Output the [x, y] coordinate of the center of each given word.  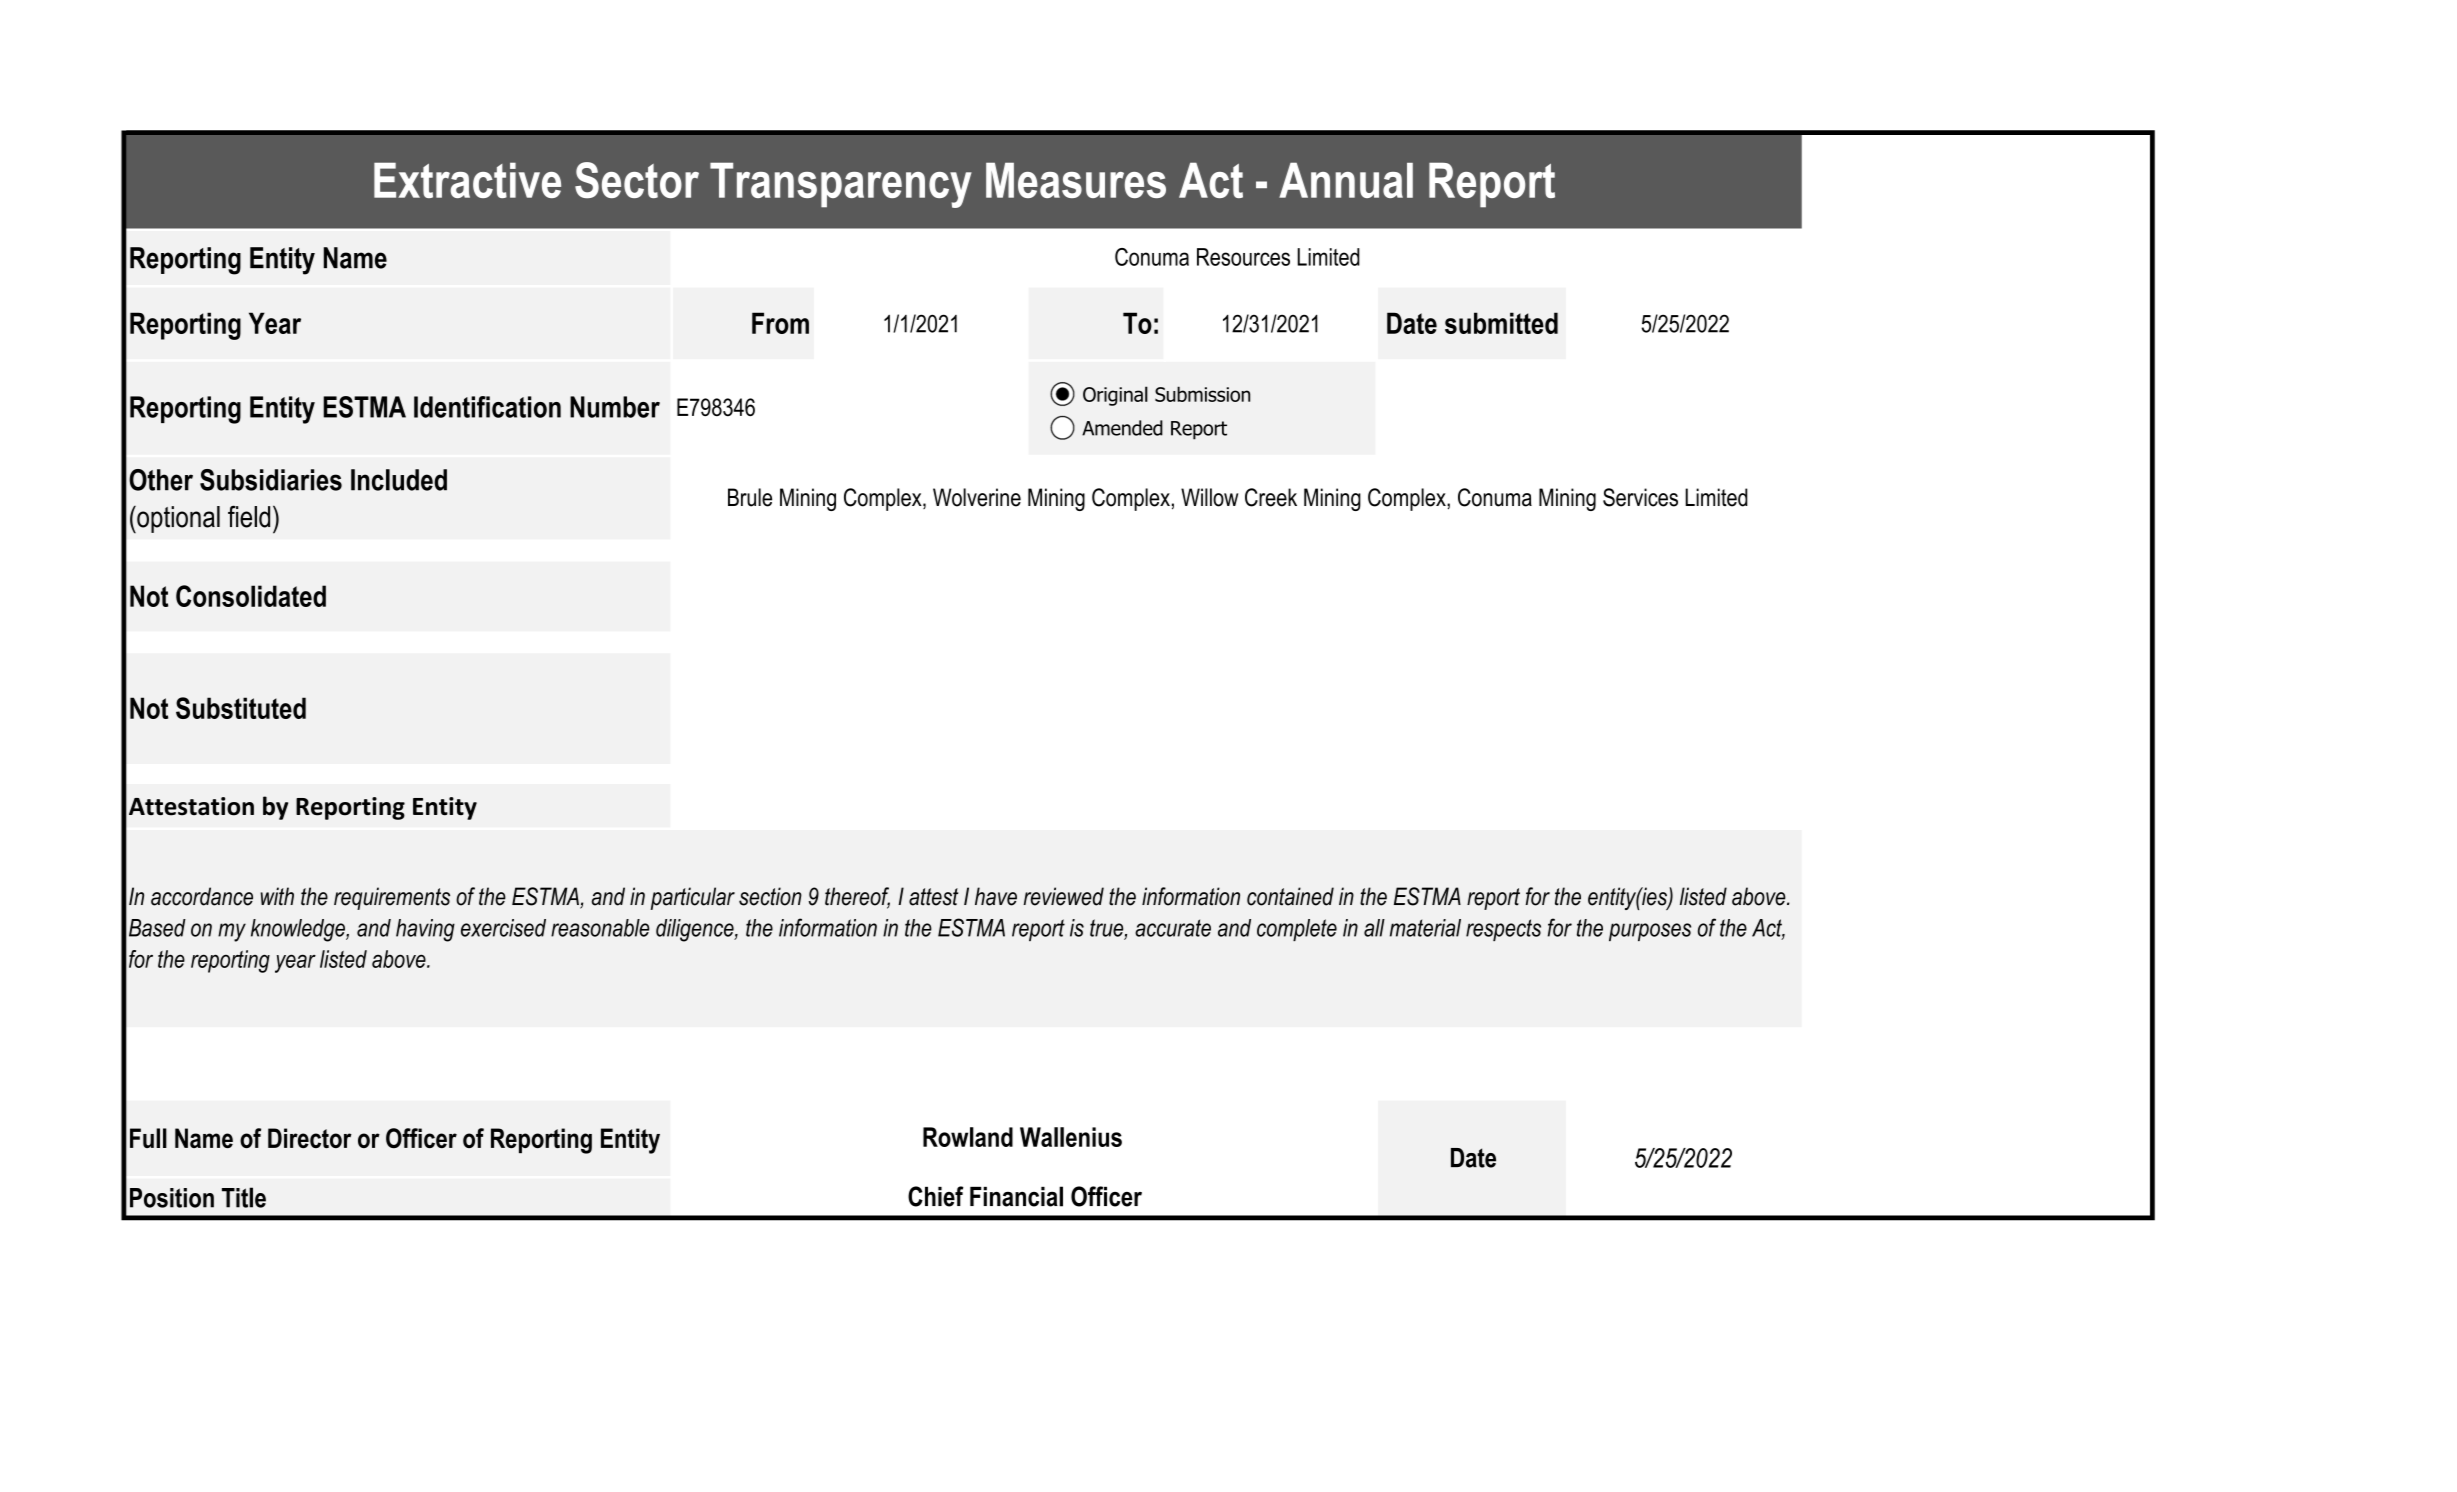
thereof [857, 897]
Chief [936, 1196]
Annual [1346, 180]
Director [310, 1138]
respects [1503, 930]
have [996, 896]
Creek [1271, 497]
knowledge [299, 930]
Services [1640, 497]
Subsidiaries [271, 480]
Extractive [467, 180]
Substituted [241, 708]
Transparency [841, 185]
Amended [1122, 428]
